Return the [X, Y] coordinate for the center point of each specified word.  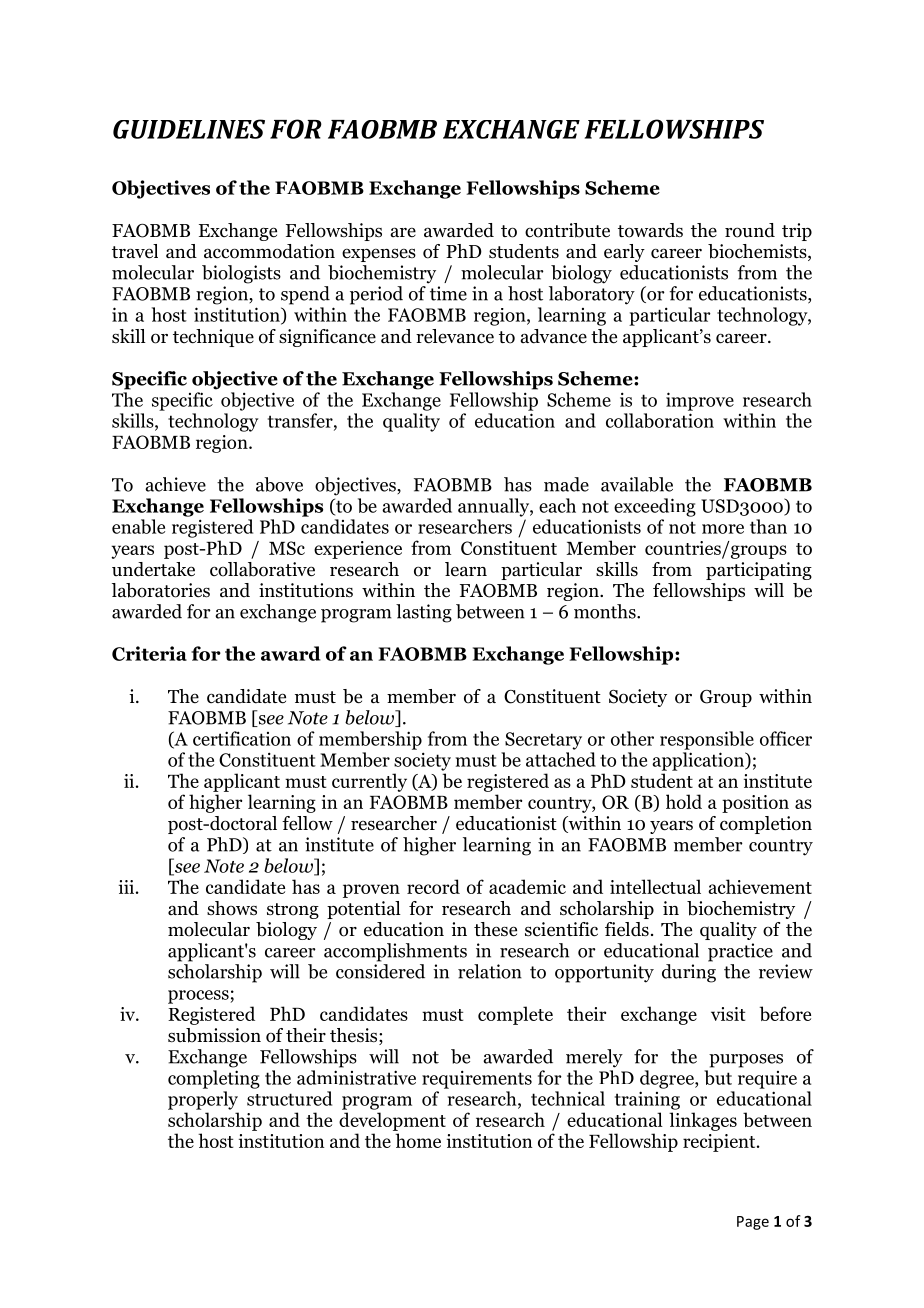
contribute [567, 230]
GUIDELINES [189, 129]
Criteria [149, 653]
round [750, 230]
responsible [707, 740]
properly [203, 1100]
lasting [424, 613]
